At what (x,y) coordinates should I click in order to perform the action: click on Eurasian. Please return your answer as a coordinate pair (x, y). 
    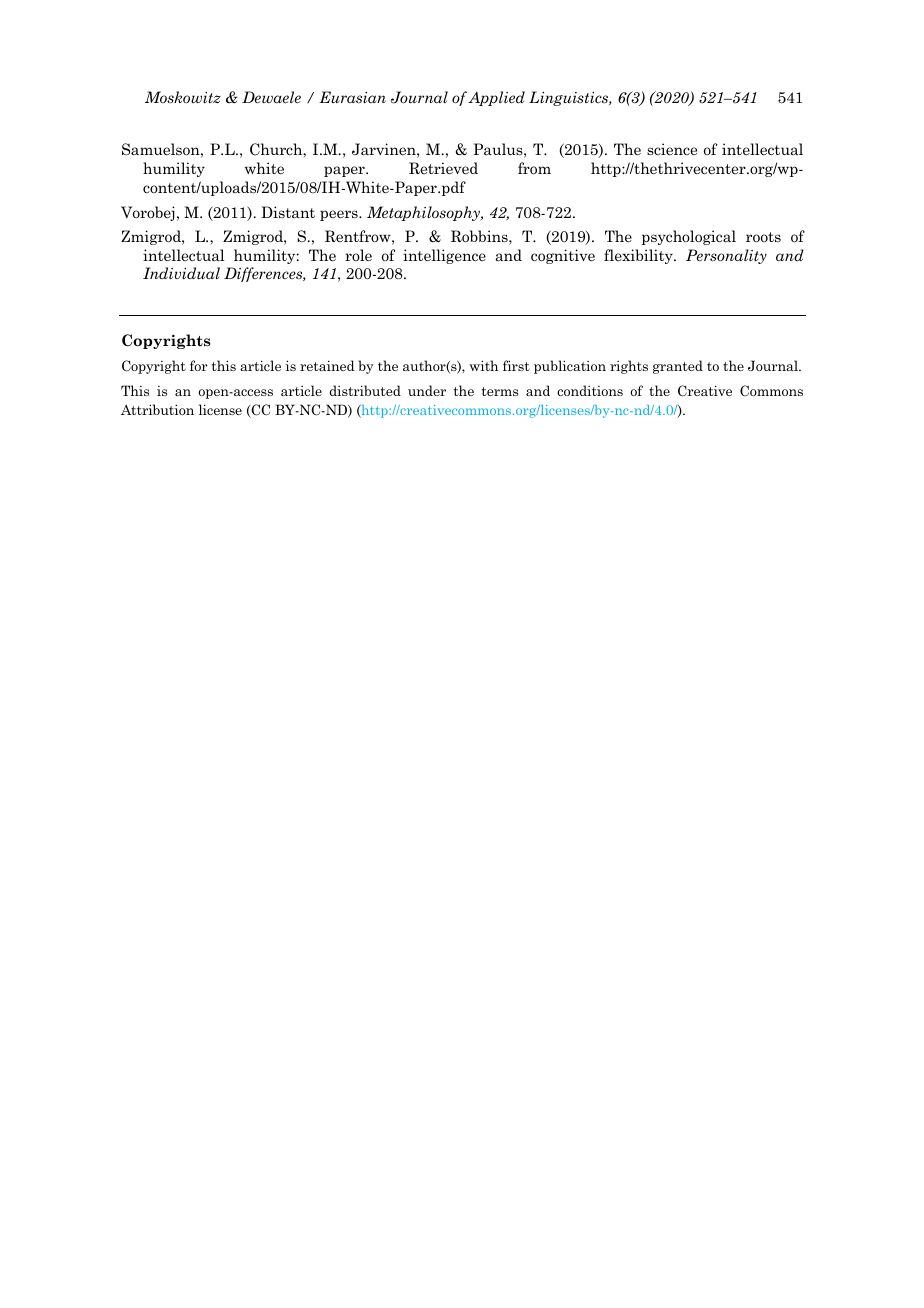
    Looking at the image, I should click on (352, 97).
